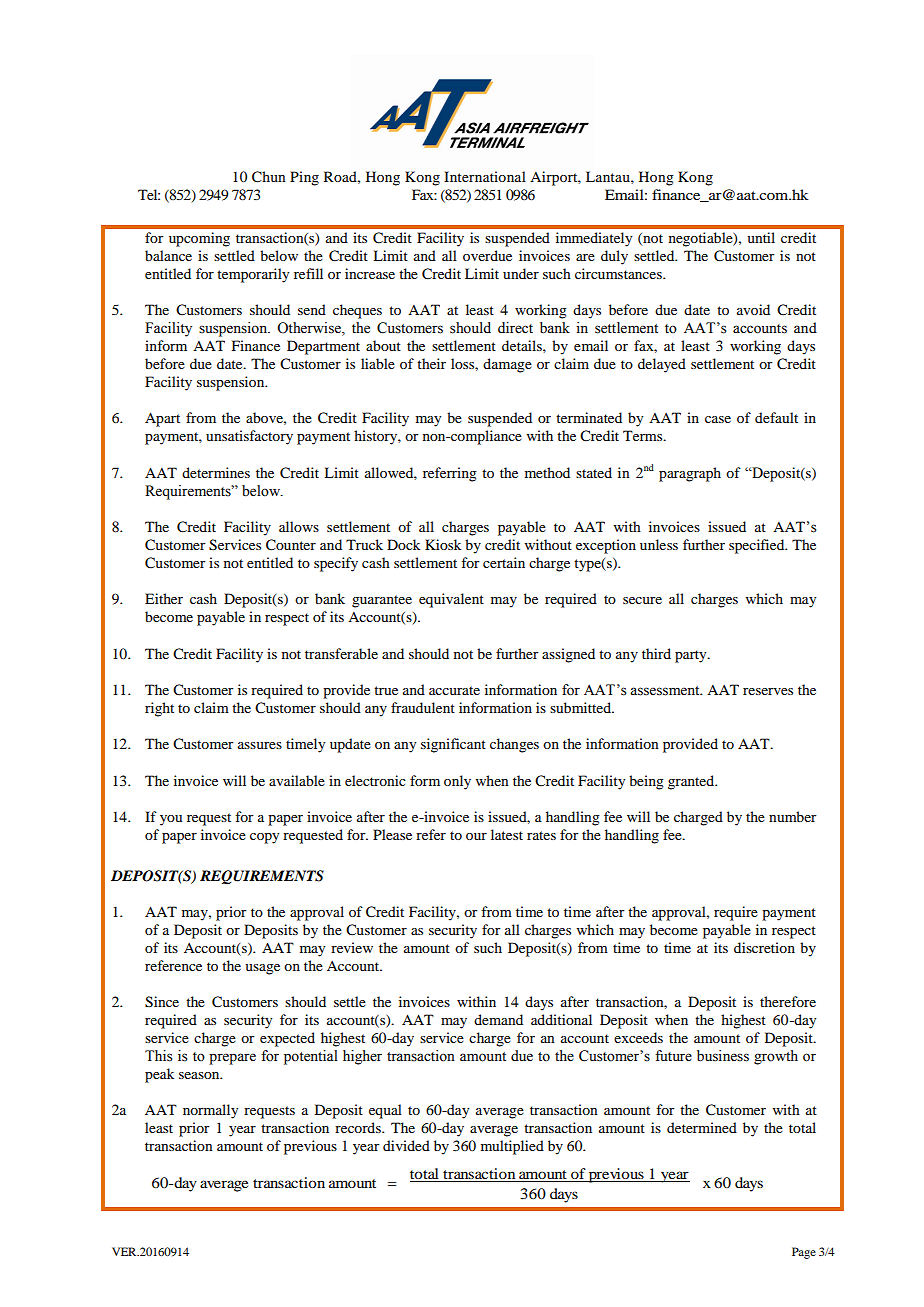  What do you see at coordinates (764, 947) in the document?
I see `discretion` at bounding box center [764, 947].
